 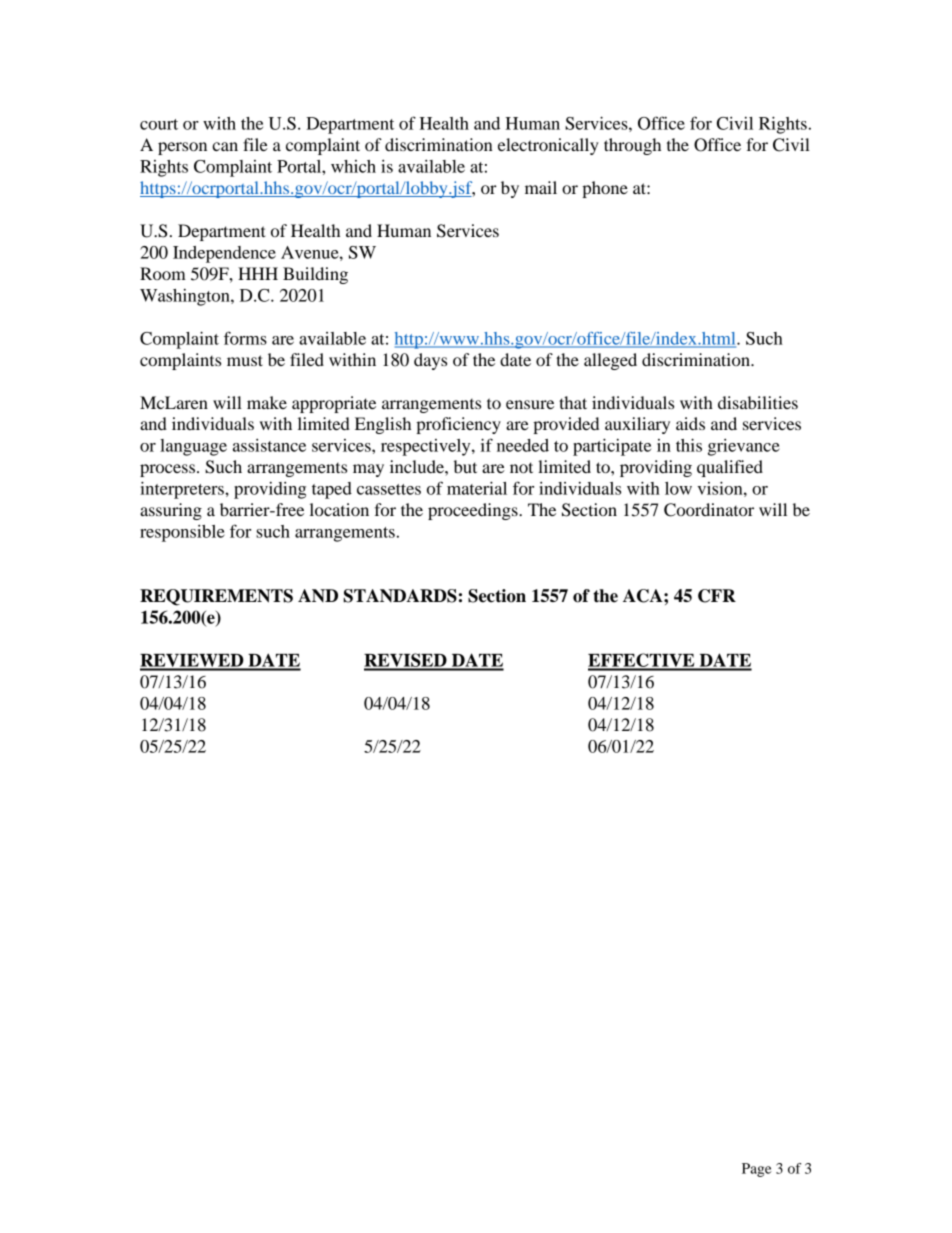 I want to click on aids, so click(x=690, y=423).
